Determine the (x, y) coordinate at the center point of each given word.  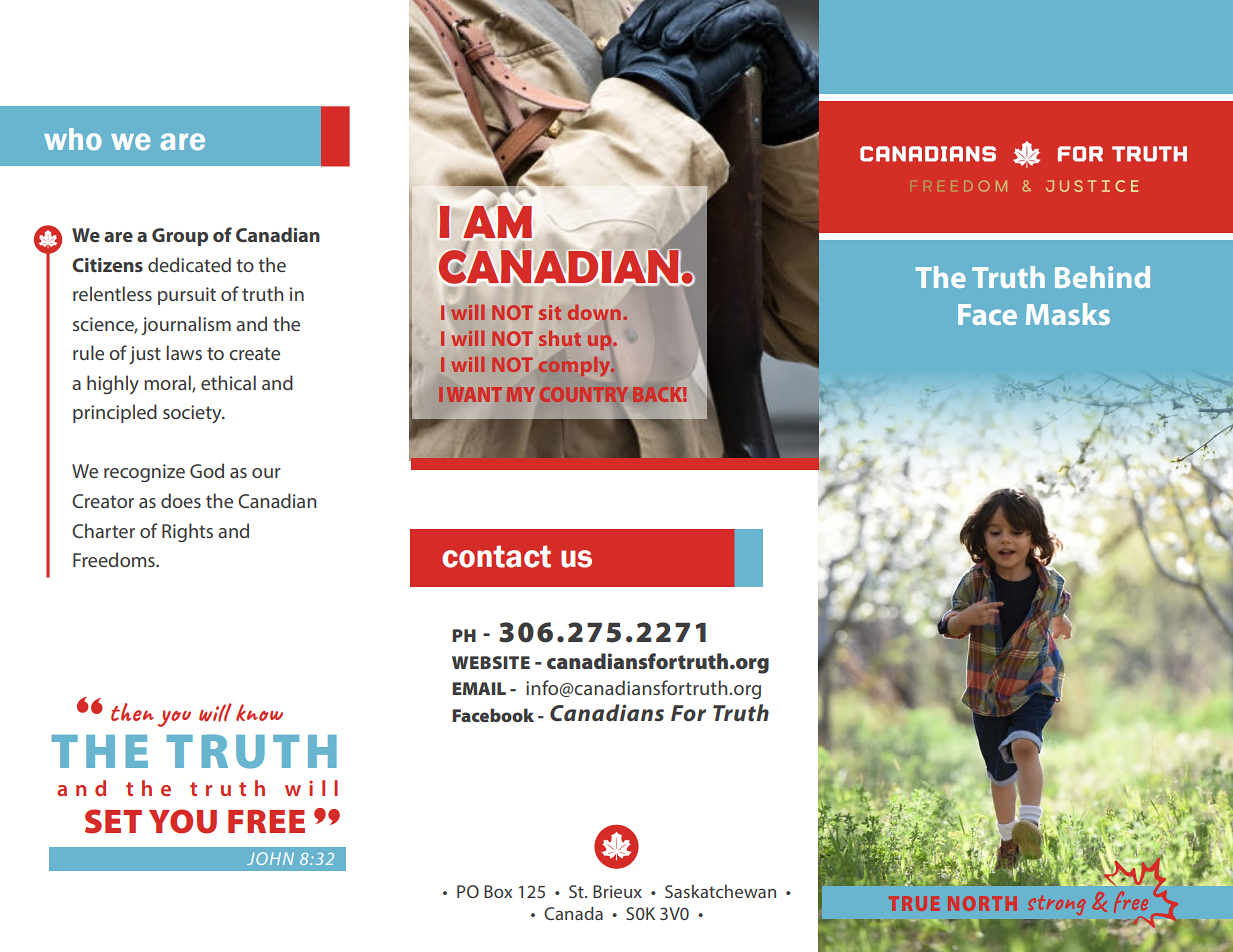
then (132, 712)
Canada (573, 913)
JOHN (270, 858)
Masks (1068, 314)
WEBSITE (491, 662)
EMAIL (479, 688)
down (594, 314)
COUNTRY (582, 394)
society (193, 414)
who (73, 139)
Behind (1102, 277)
